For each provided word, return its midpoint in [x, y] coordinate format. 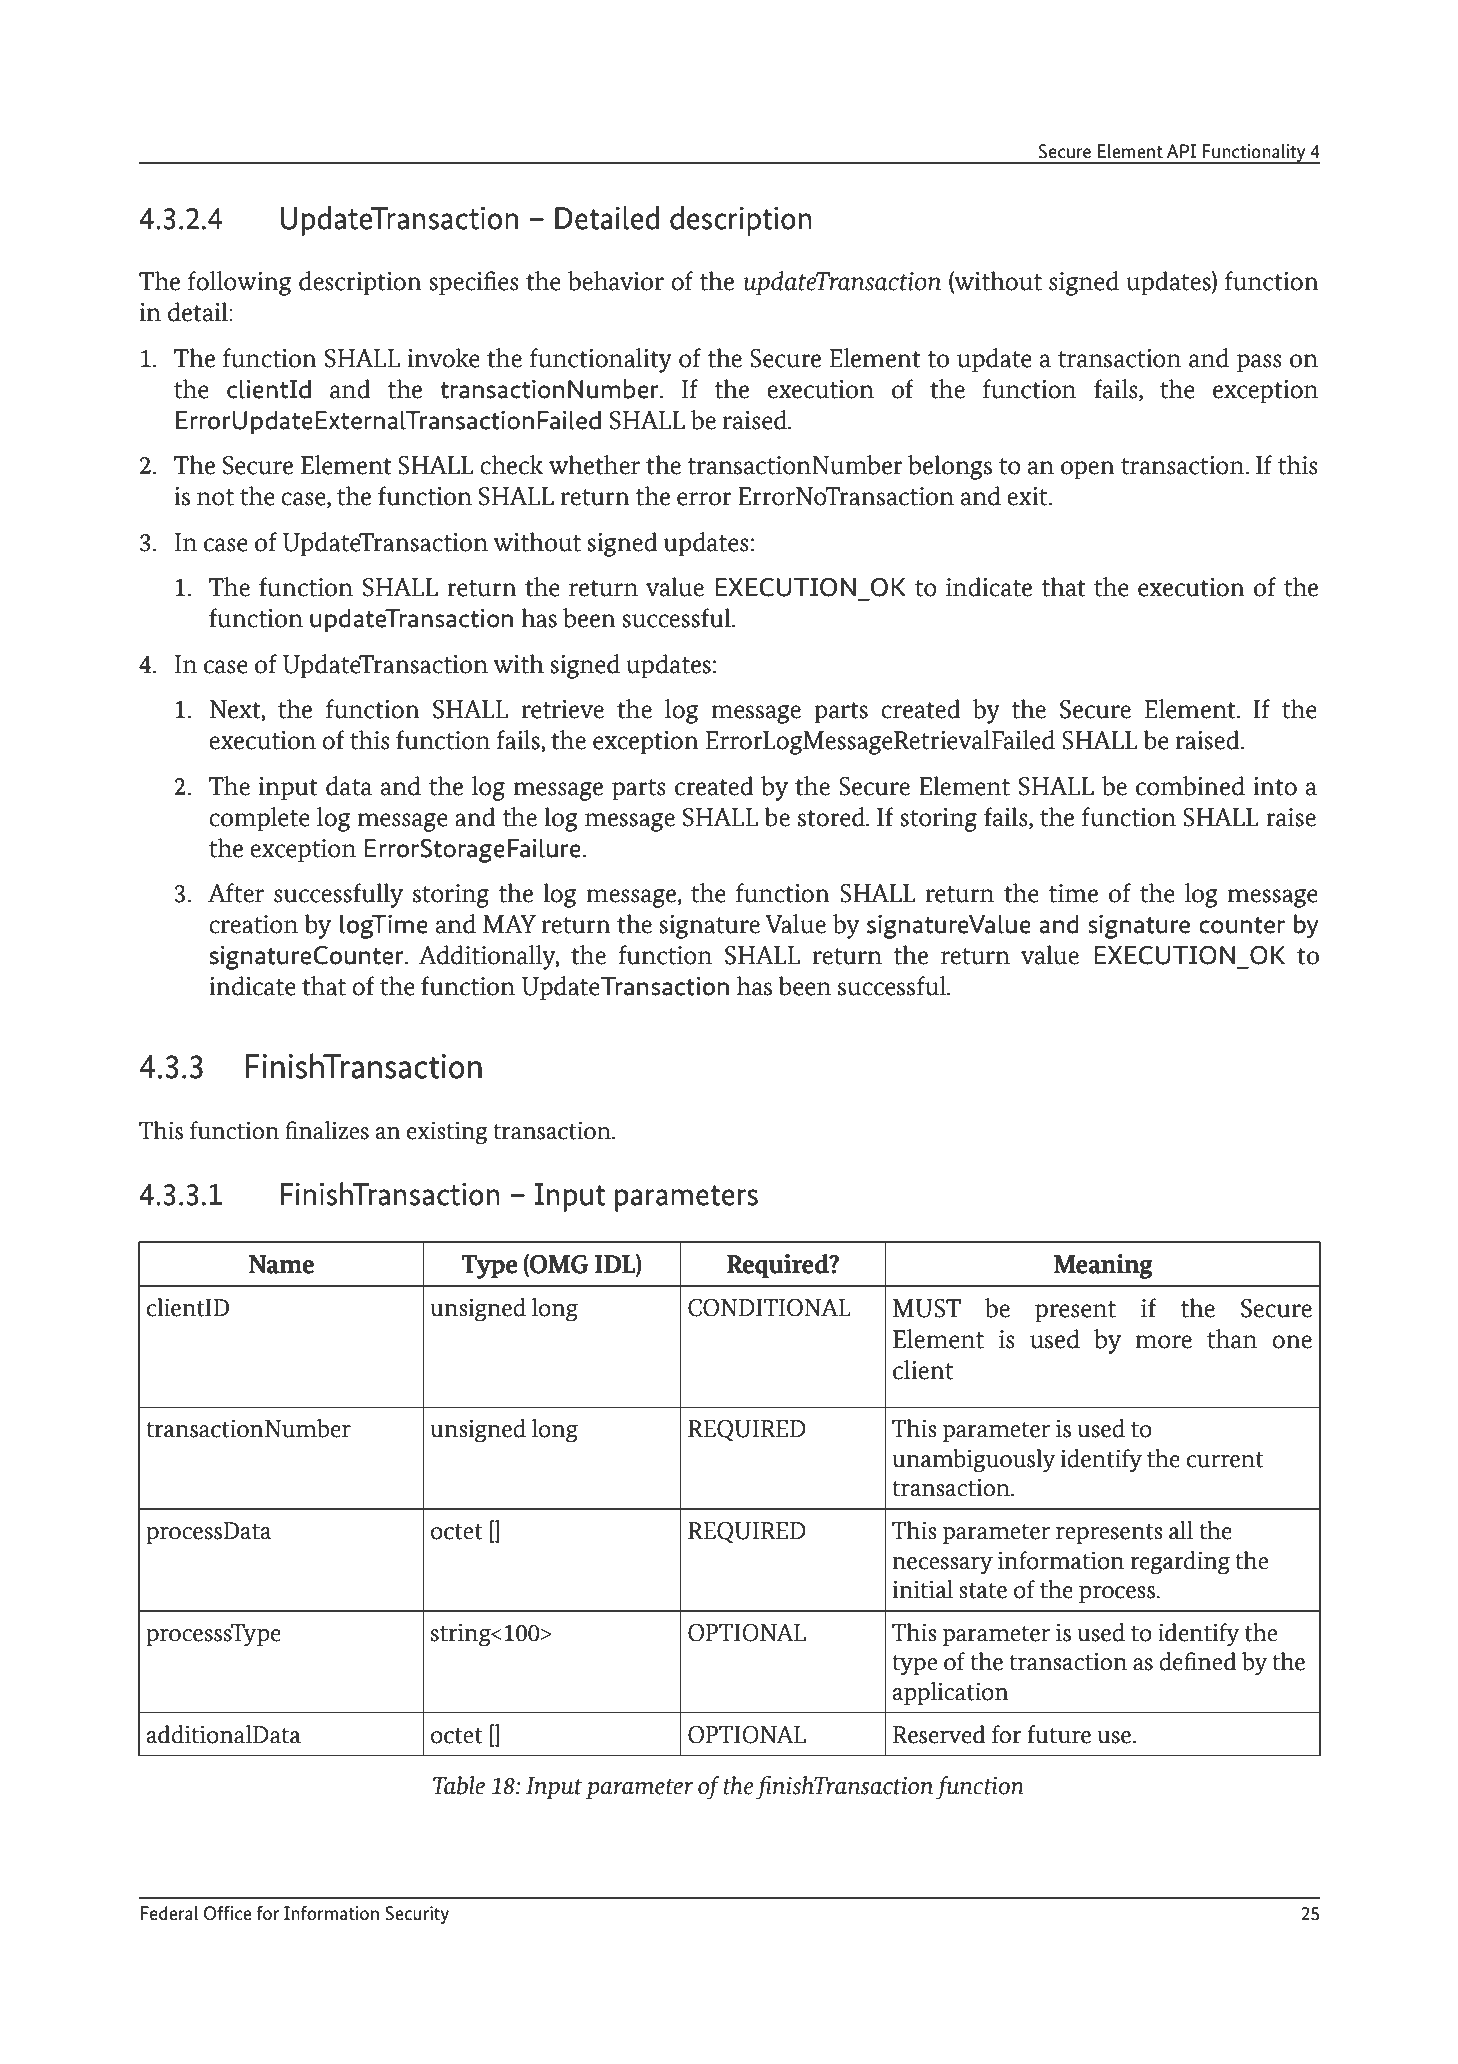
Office [227, 1913]
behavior [616, 281]
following [239, 283]
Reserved [939, 1734]
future [1059, 1734]
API [1181, 151]
